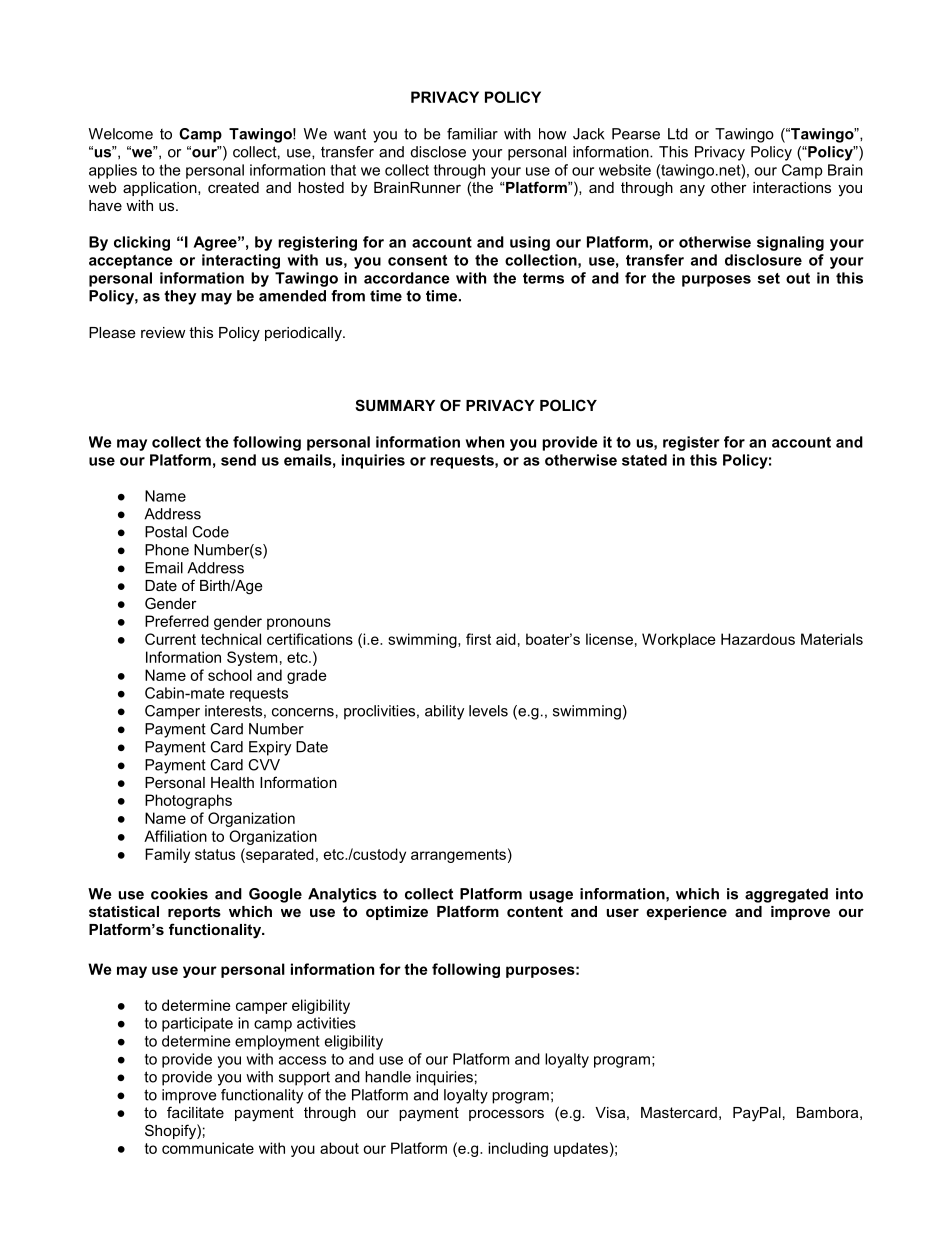 This page has height=1233, width=952. Describe the element at coordinates (395, 405) in the page. I see `SUMMARY` at that location.
